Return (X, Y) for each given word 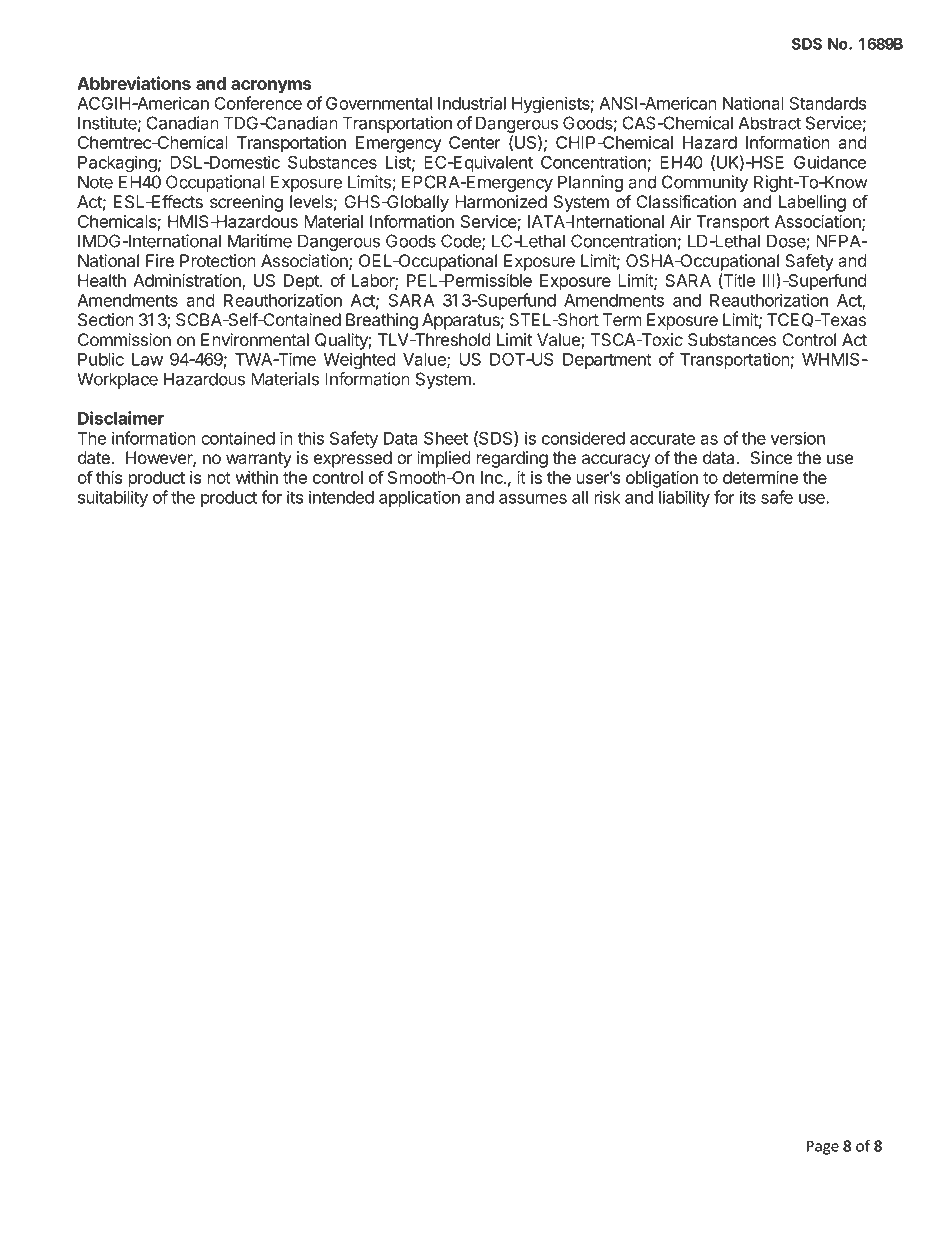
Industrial (472, 103)
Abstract (769, 123)
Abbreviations (134, 83)
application (419, 498)
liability (684, 498)
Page (823, 1147)
